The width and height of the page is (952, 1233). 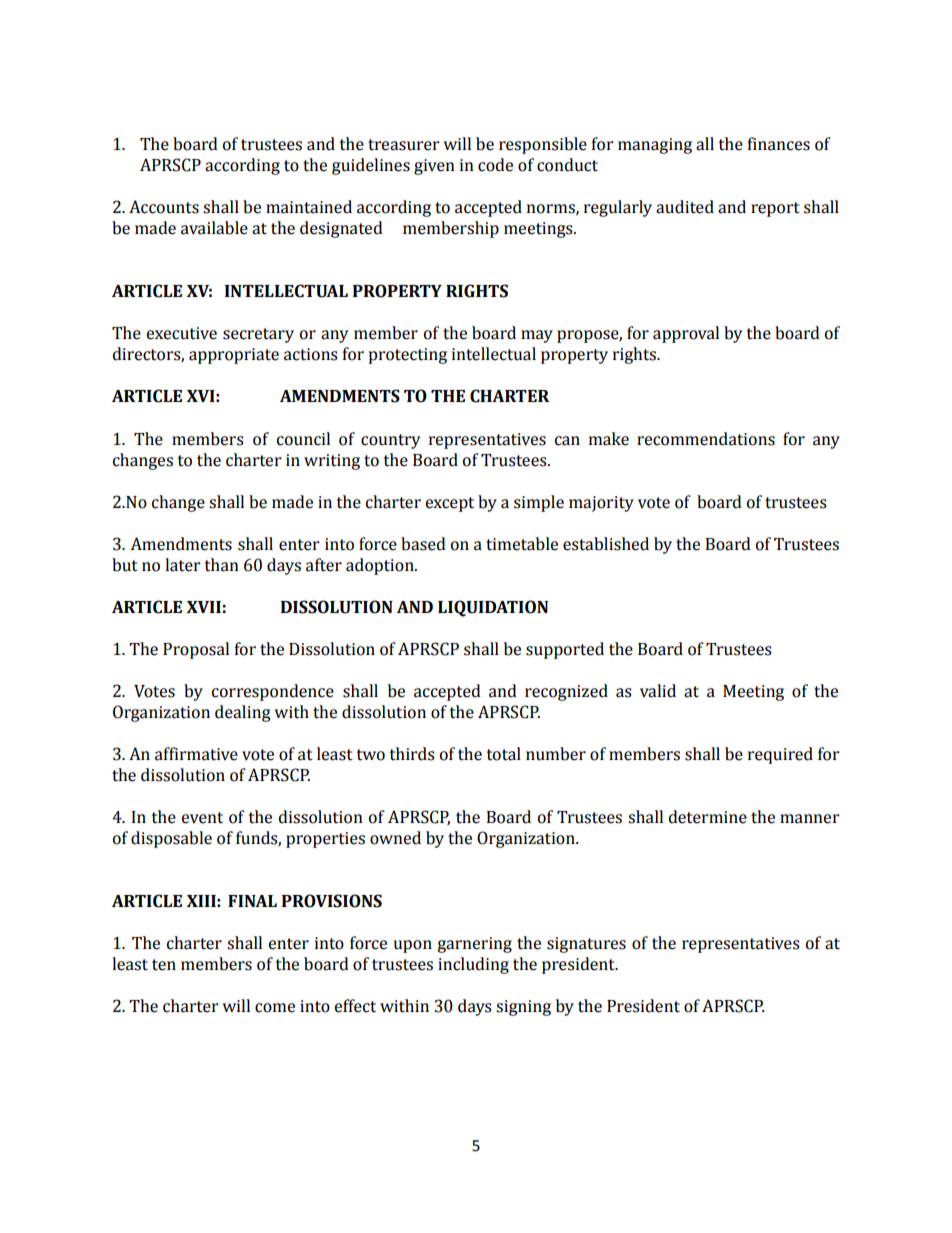 I want to click on country, so click(x=390, y=441).
